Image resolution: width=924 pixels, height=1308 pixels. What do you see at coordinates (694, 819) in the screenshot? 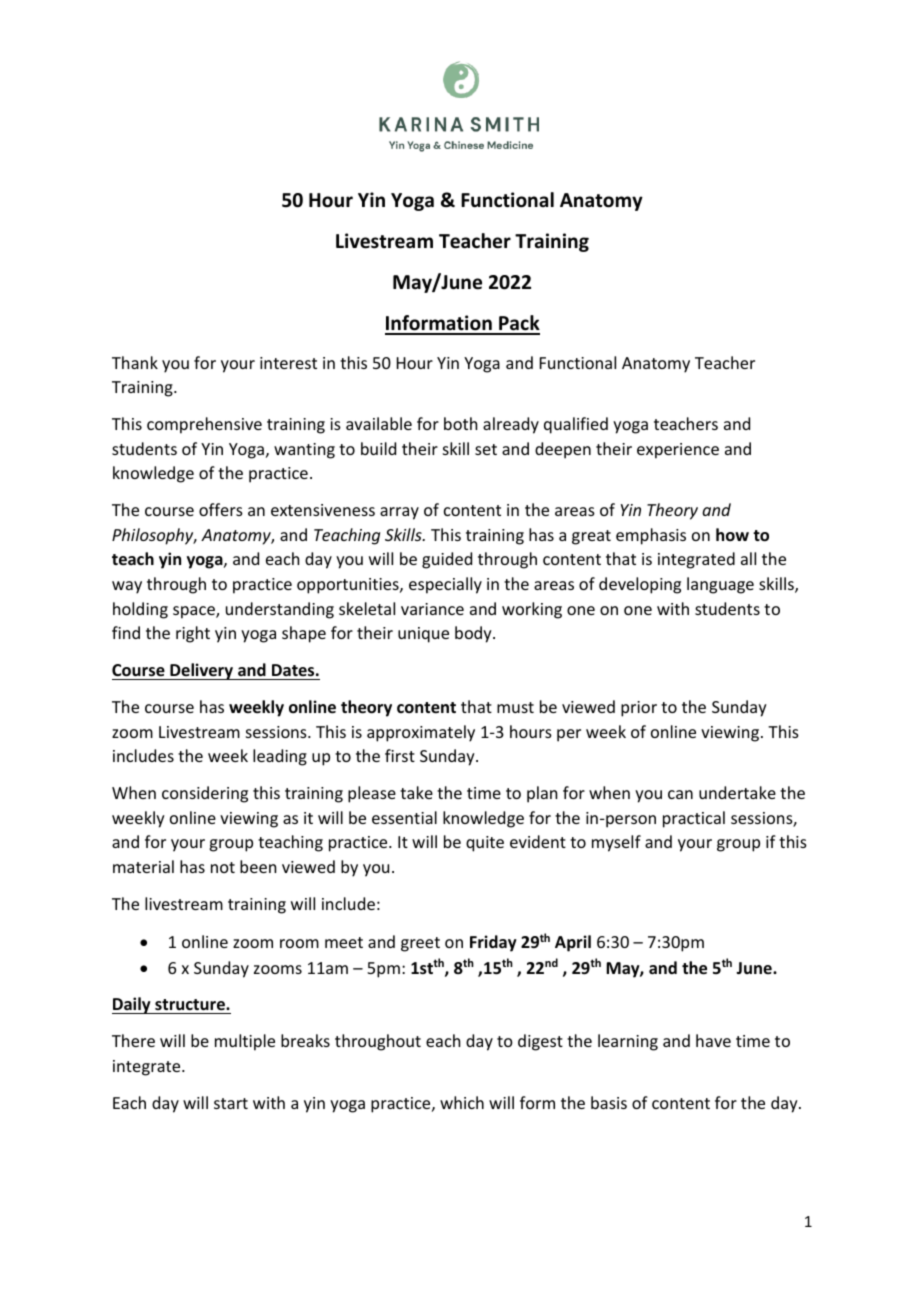
I see `practical` at bounding box center [694, 819].
